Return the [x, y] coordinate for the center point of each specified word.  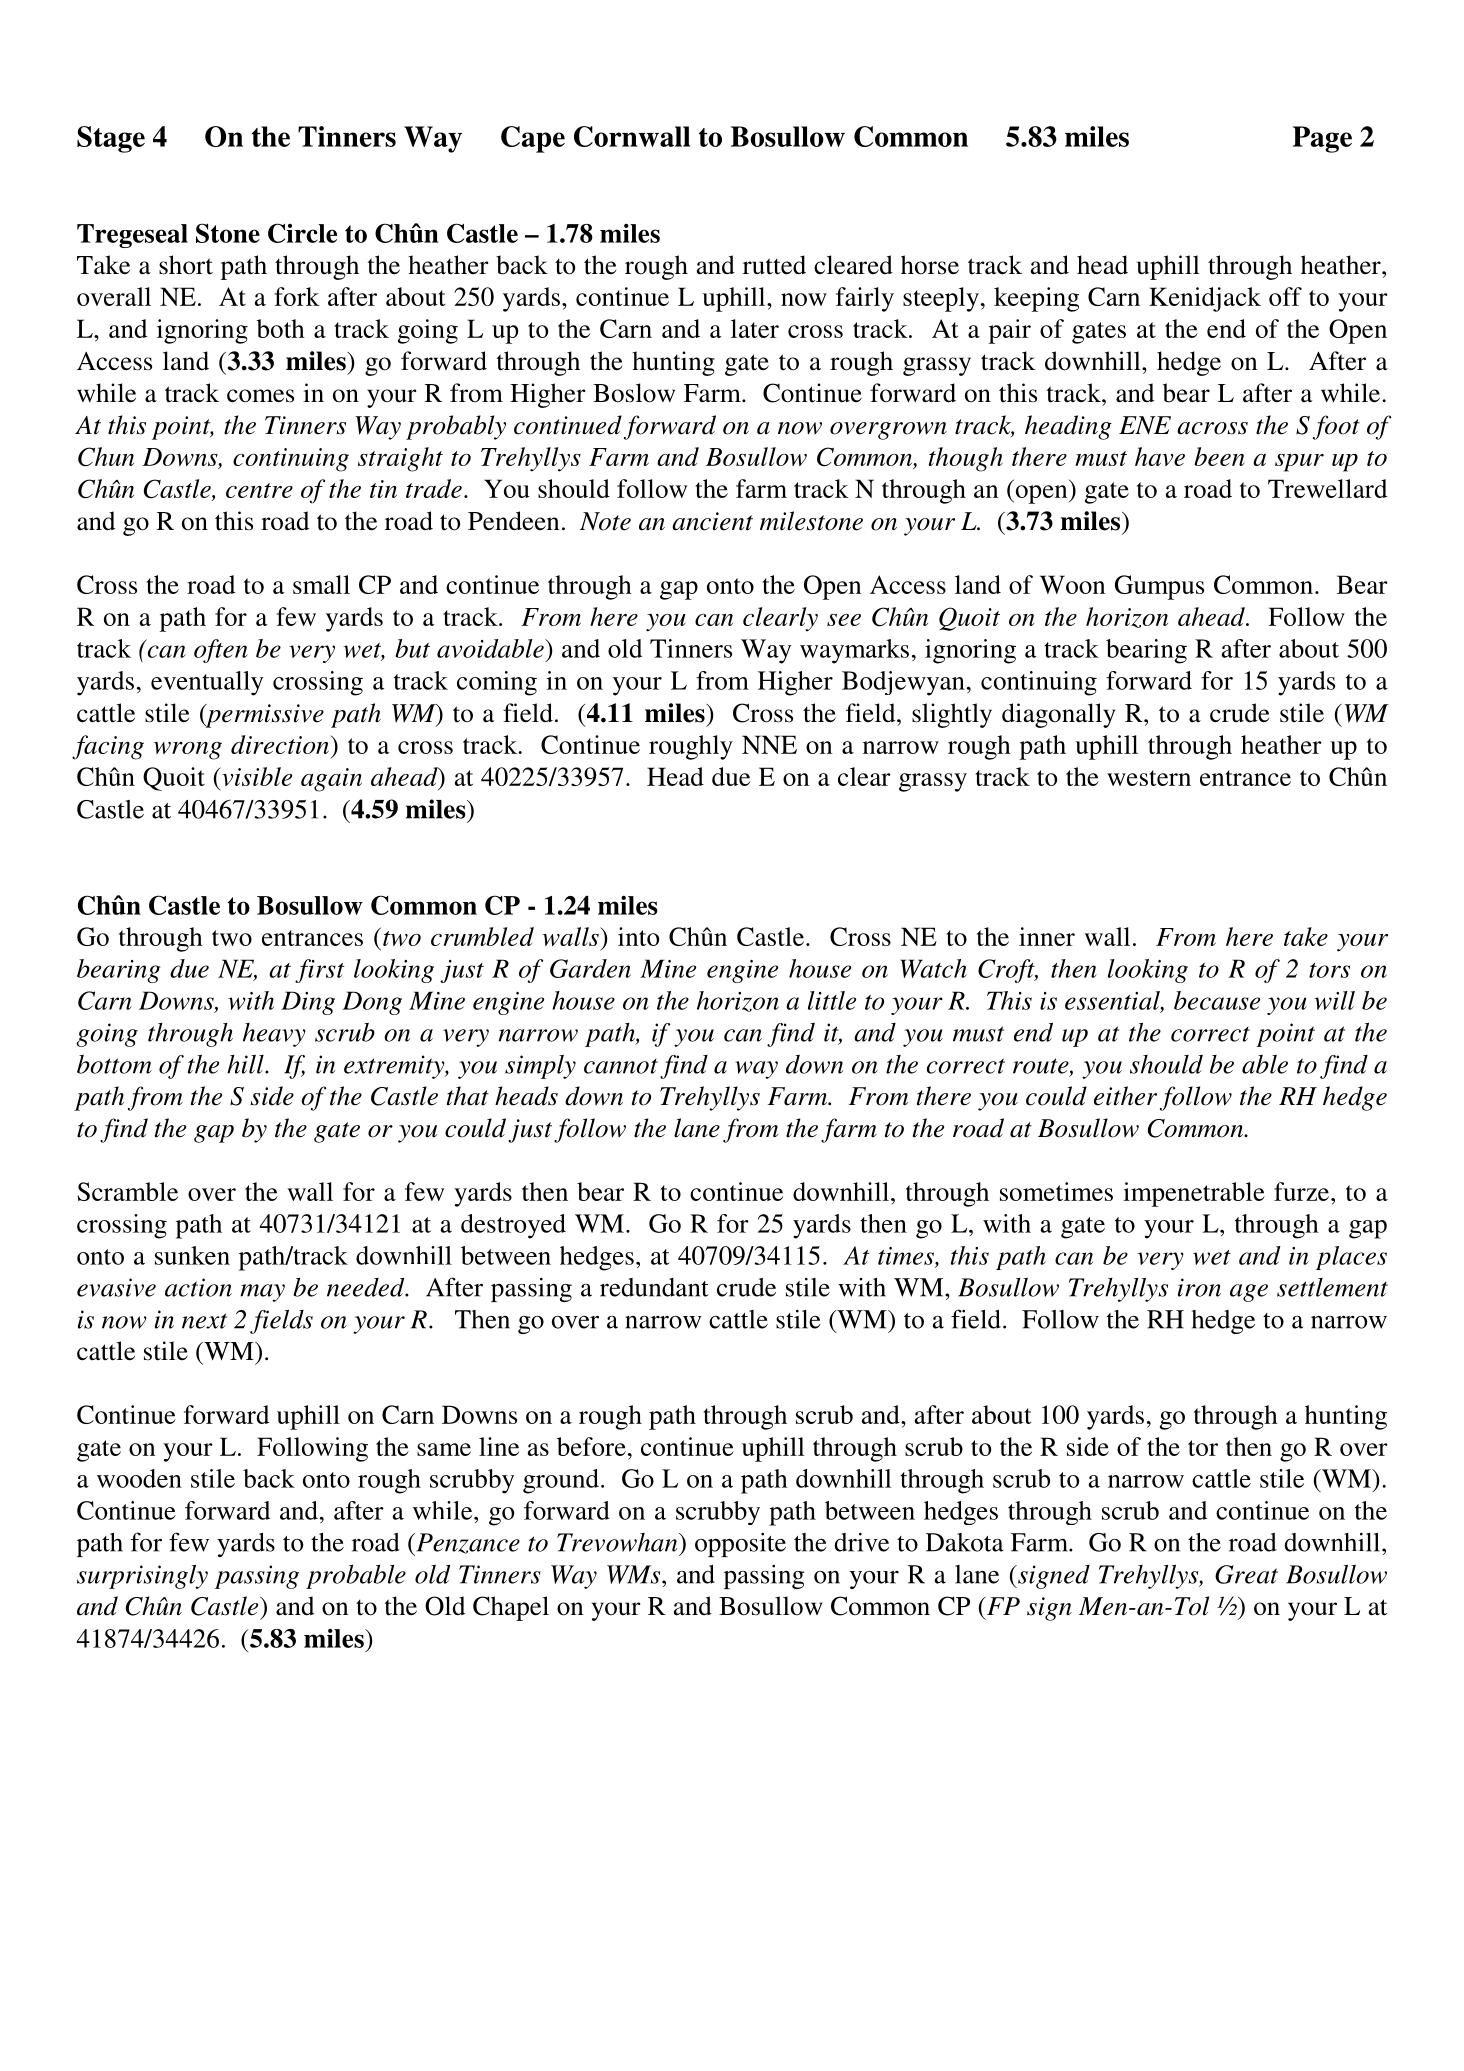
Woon [1072, 584]
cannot [621, 1066]
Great [1246, 1574]
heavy [274, 1035]
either [1125, 1096]
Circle [302, 233]
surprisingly [142, 1576]
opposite [740, 1545]
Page [1322, 139]
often [221, 651]
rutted [774, 265]
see [844, 620]
